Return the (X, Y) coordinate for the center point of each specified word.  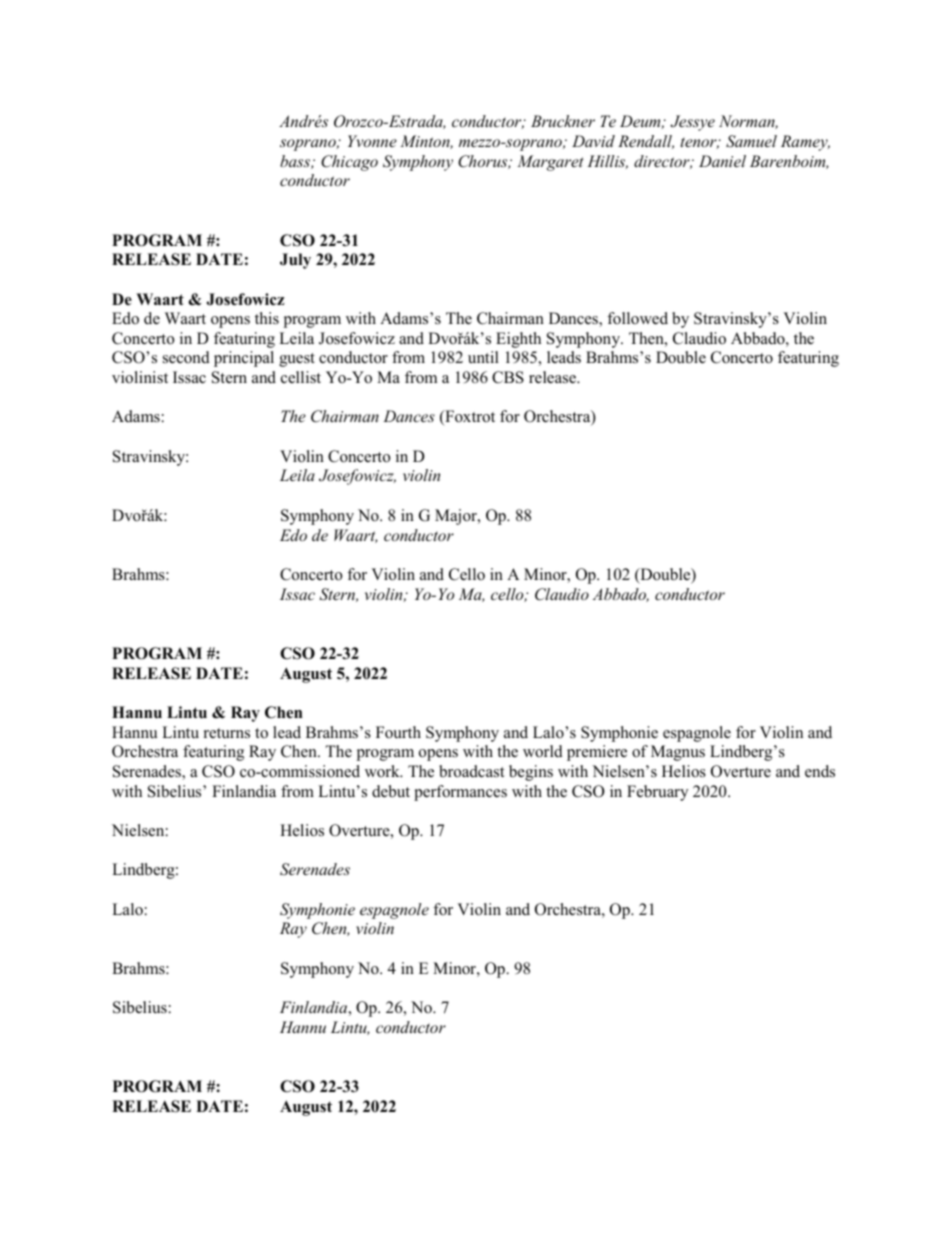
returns (227, 733)
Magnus (678, 753)
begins (531, 773)
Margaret (550, 163)
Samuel (751, 141)
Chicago (349, 163)
